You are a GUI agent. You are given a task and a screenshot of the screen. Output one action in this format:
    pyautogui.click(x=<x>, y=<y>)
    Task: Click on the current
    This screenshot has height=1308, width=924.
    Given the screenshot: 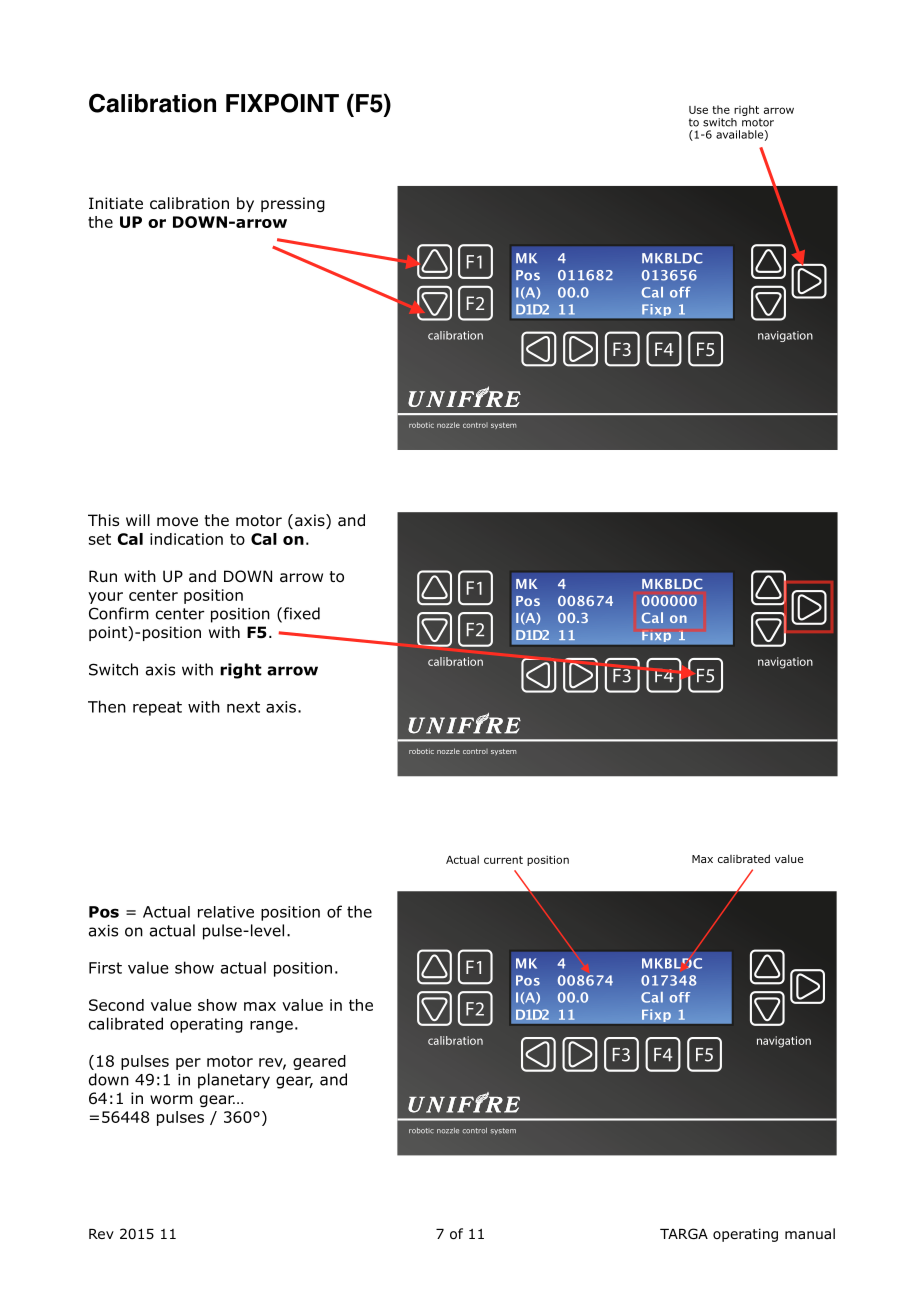 What is the action you would take?
    pyautogui.click(x=503, y=860)
